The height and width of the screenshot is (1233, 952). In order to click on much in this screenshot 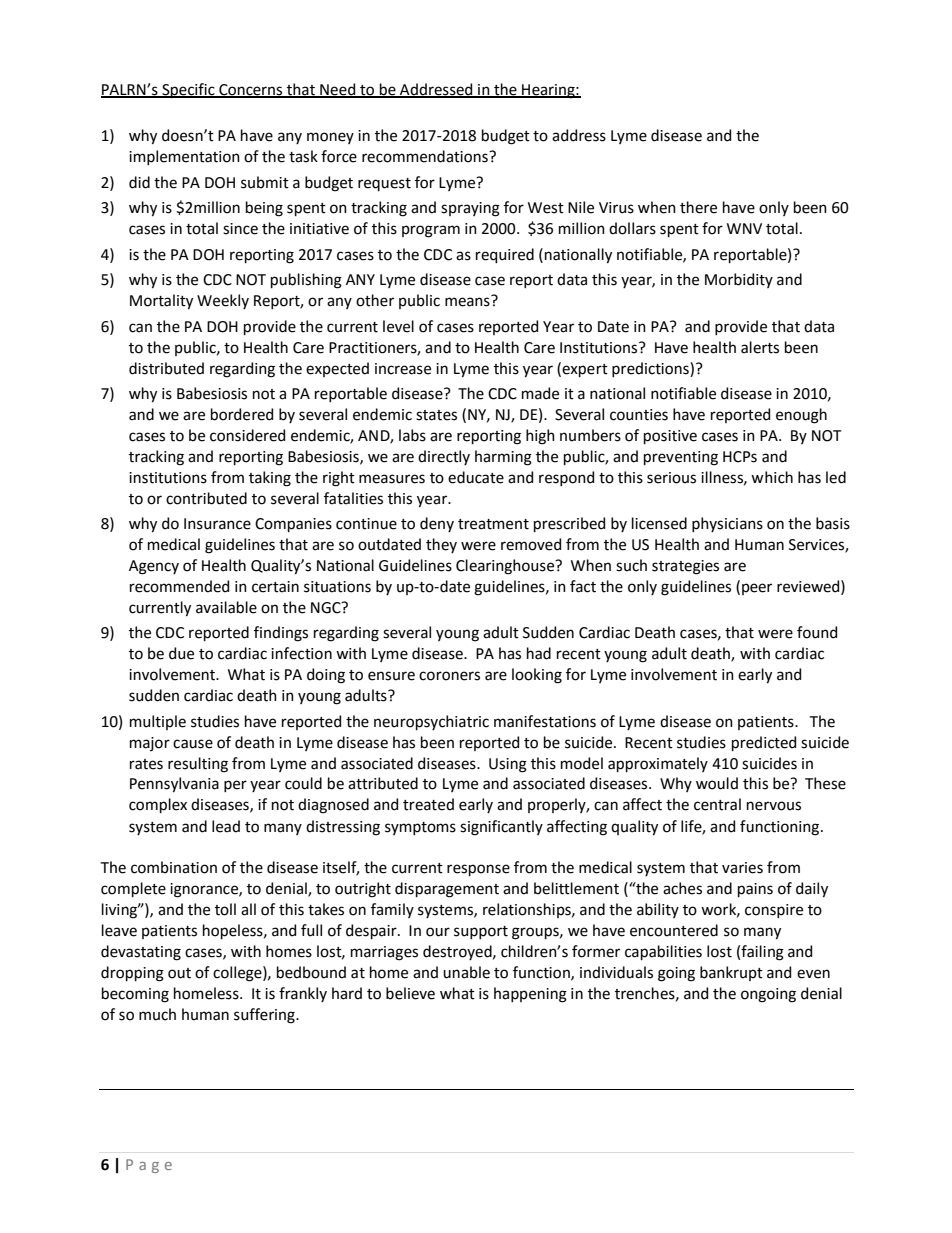, I will do `click(157, 1014)`.
